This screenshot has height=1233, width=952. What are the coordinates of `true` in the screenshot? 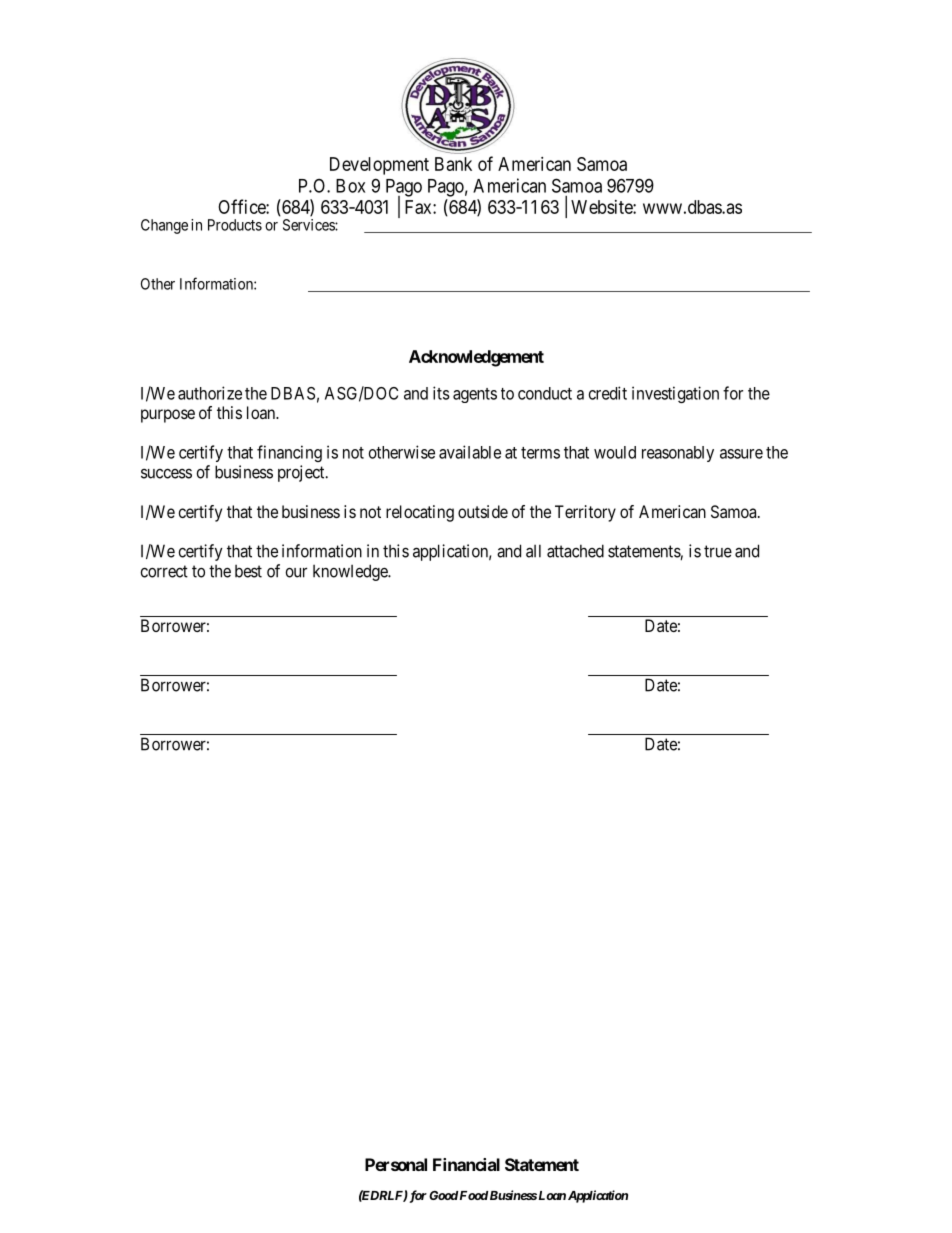 It's located at (718, 551).
